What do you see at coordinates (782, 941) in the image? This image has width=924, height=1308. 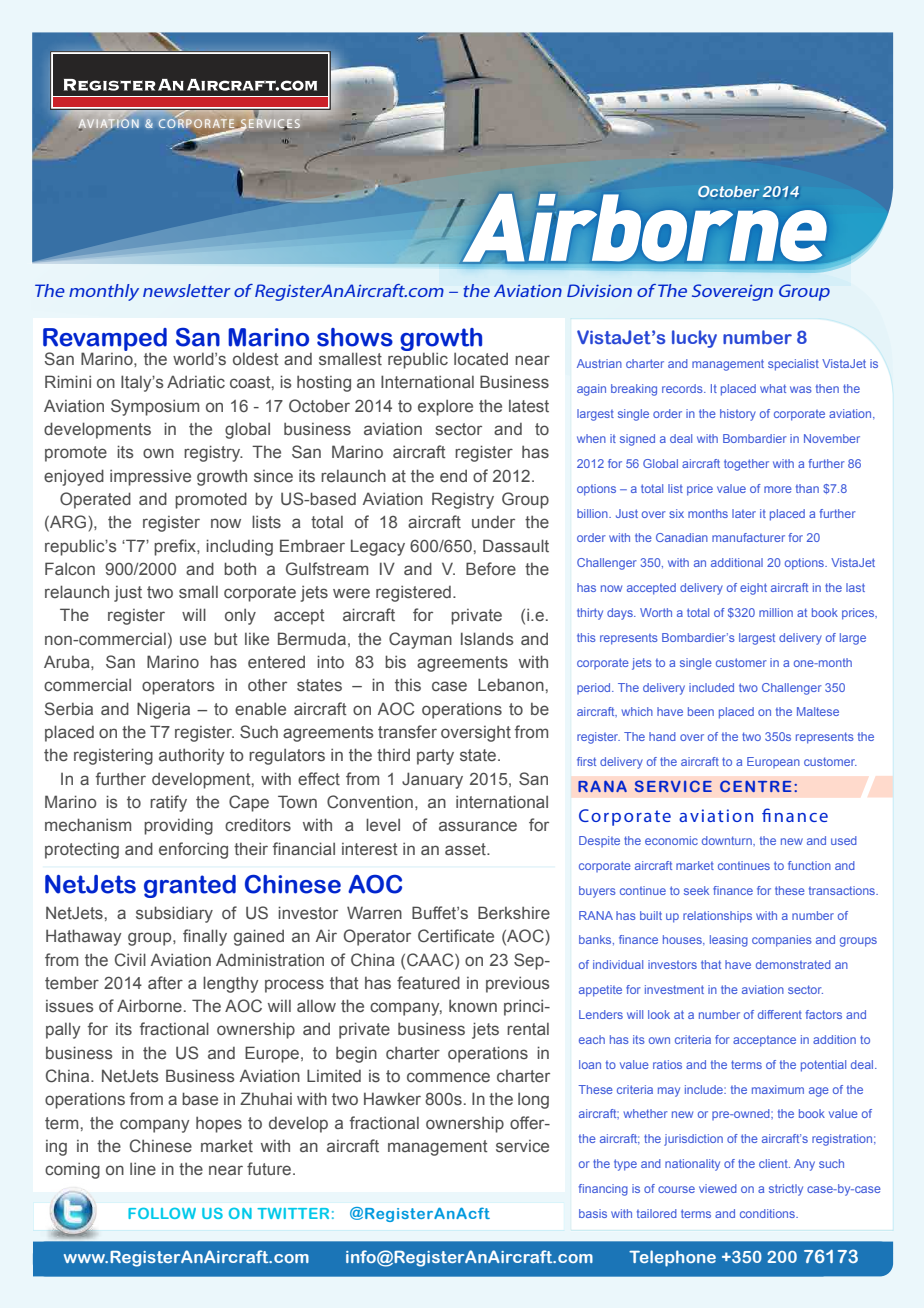 I see `companies` at bounding box center [782, 941].
